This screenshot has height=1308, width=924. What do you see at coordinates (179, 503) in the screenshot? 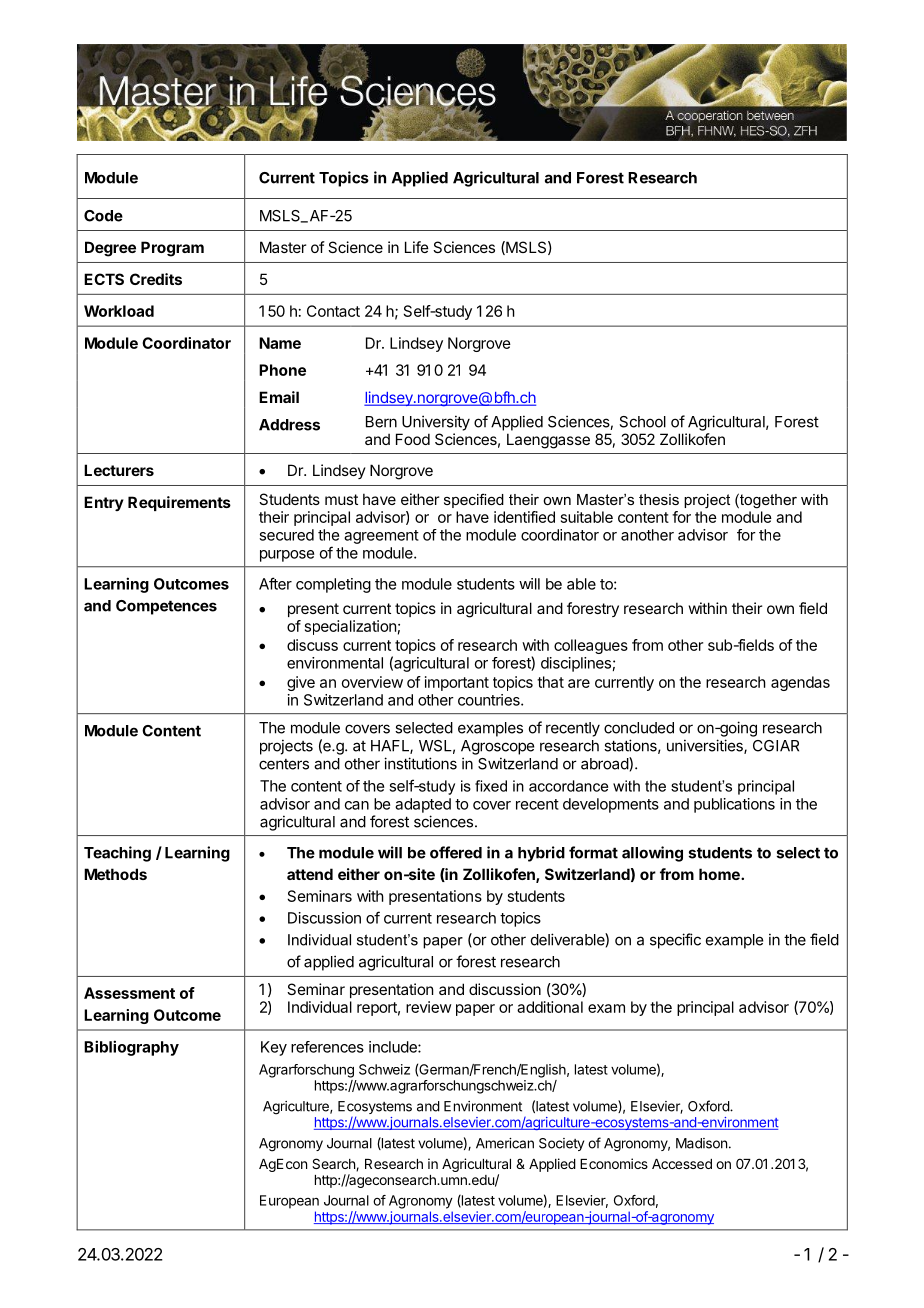
I see `Requirements` at bounding box center [179, 503].
